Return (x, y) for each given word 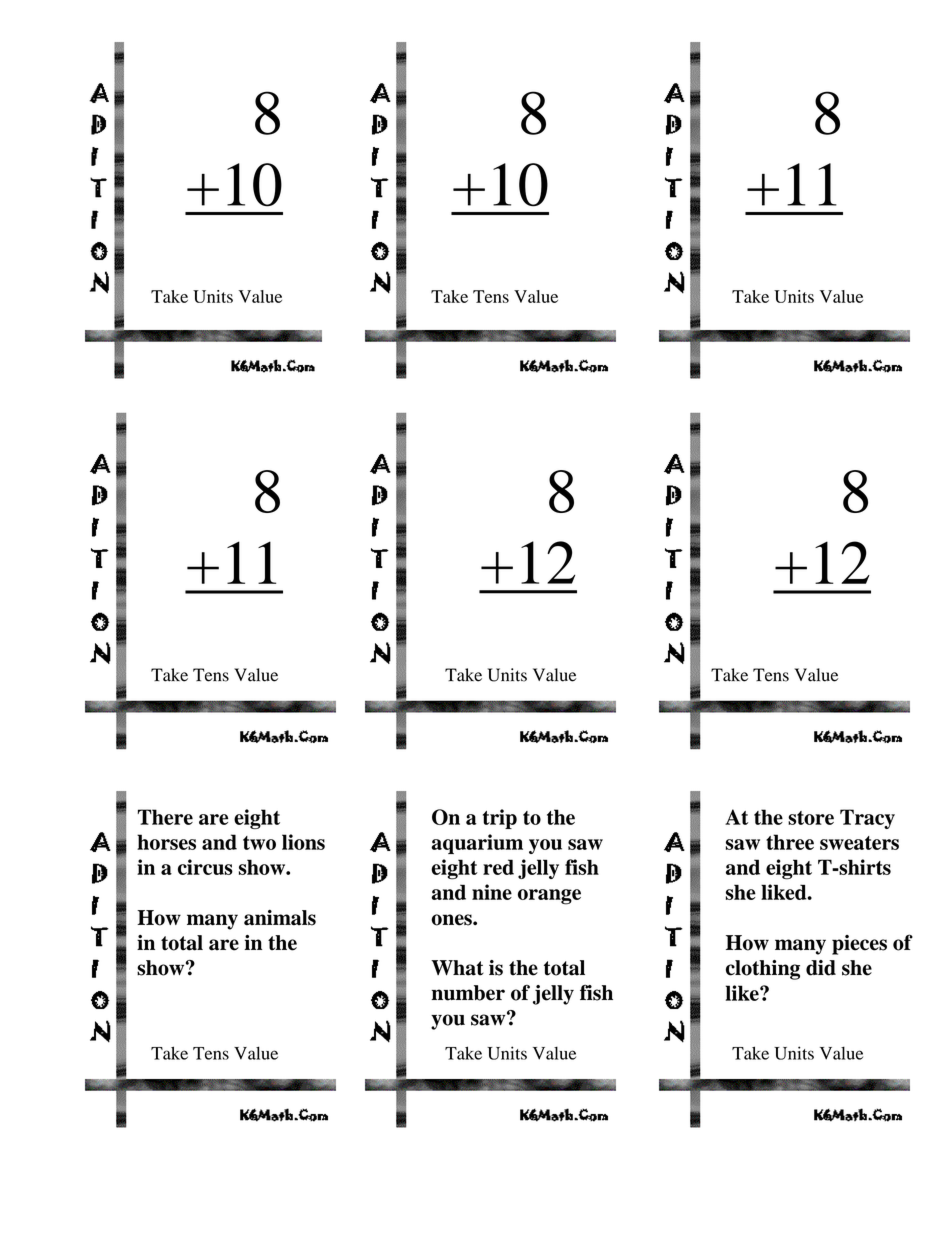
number (468, 993)
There (165, 817)
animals (280, 918)
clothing (763, 970)
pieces (859, 945)
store (811, 818)
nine (492, 892)
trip (500, 819)
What (457, 968)
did (821, 968)
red (498, 867)
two (259, 843)
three (790, 842)
